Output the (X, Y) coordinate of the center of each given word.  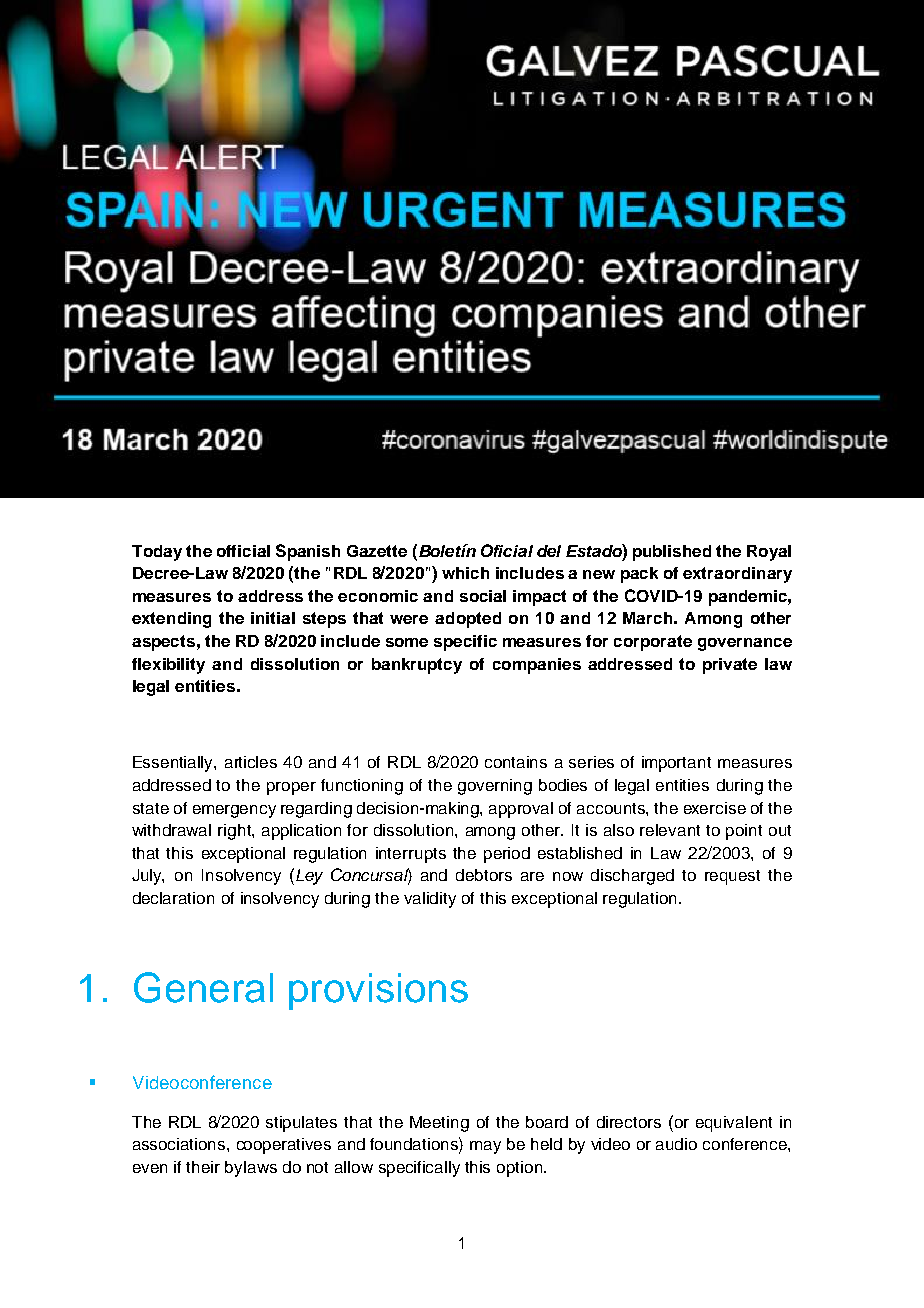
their (203, 1167)
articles (251, 762)
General (203, 987)
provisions (378, 991)
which (465, 573)
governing (495, 787)
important (676, 764)
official (243, 551)
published (672, 553)
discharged (632, 877)
